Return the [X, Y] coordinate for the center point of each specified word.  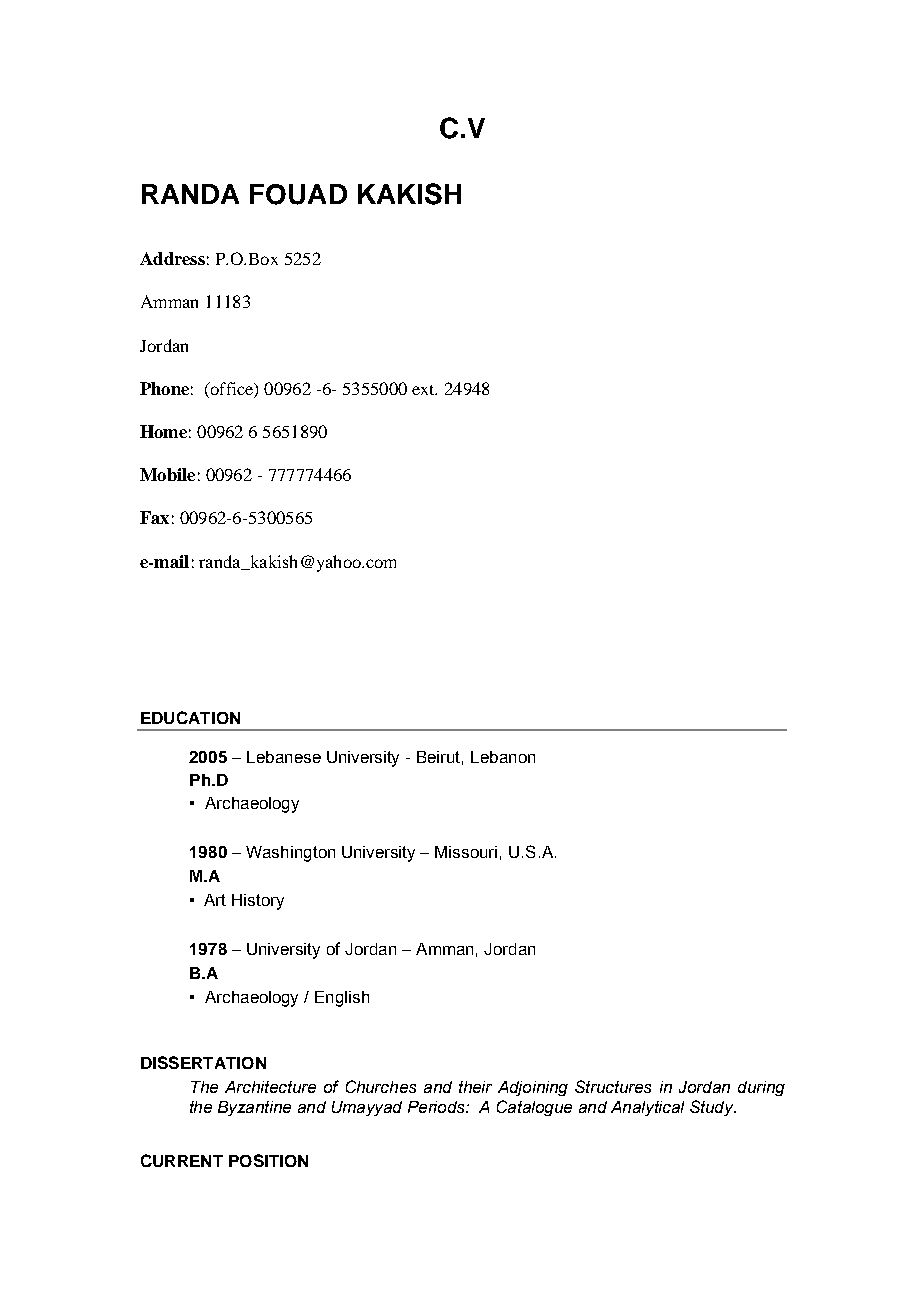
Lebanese [284, 757]
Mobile [167, 474]
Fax [154, 517]
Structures [613, 1086]
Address [172, 258]
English [342, 999]
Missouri [466, 852]
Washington [290, 854]
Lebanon [503, 757]
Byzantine [254, 1108]
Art [215, 900]
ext [424, 390]
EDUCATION [190, 717]
